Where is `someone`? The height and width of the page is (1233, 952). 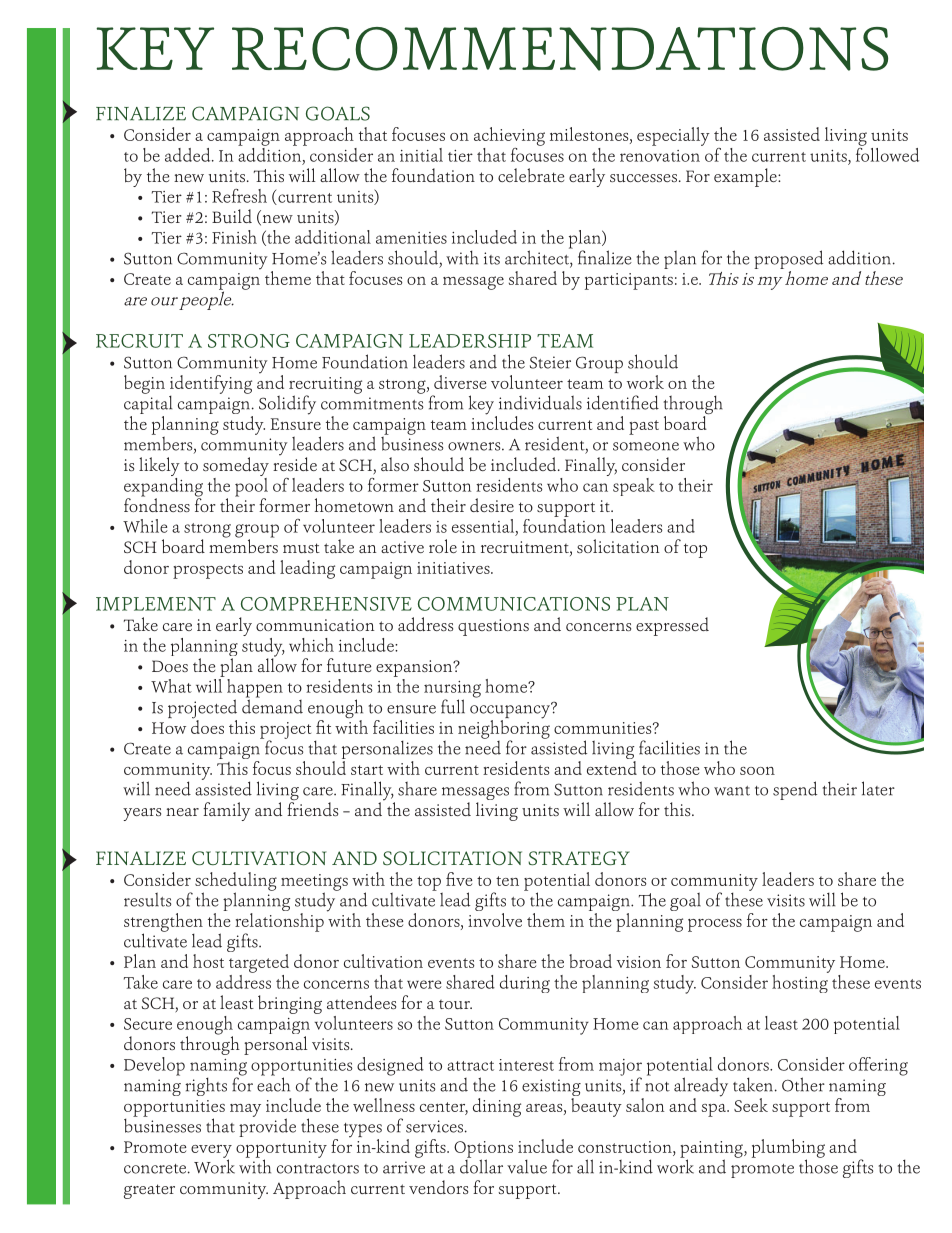
someone is located at coordinates (646, 446).
